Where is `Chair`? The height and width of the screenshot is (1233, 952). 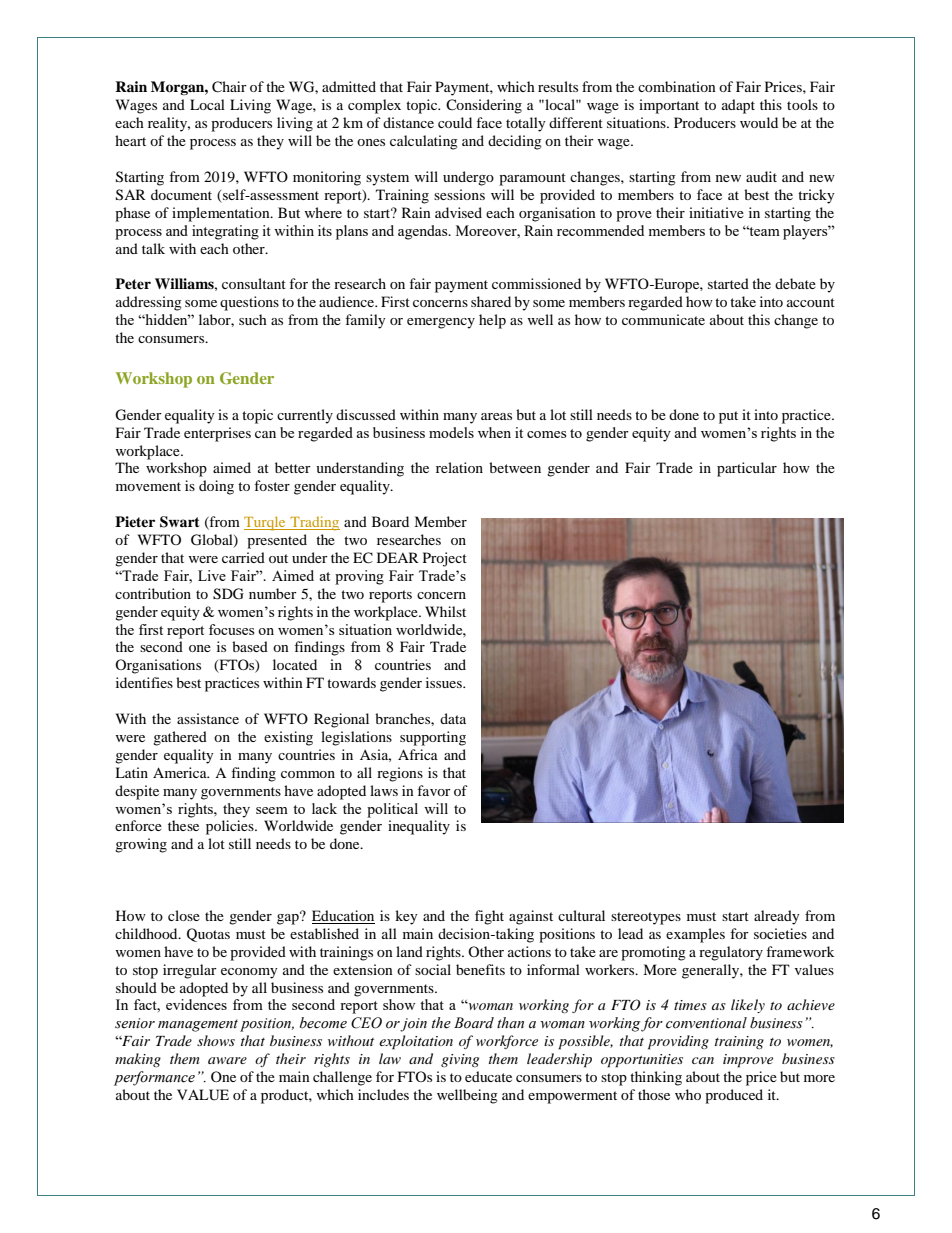
Chair is located at coordinates (229, 87).
